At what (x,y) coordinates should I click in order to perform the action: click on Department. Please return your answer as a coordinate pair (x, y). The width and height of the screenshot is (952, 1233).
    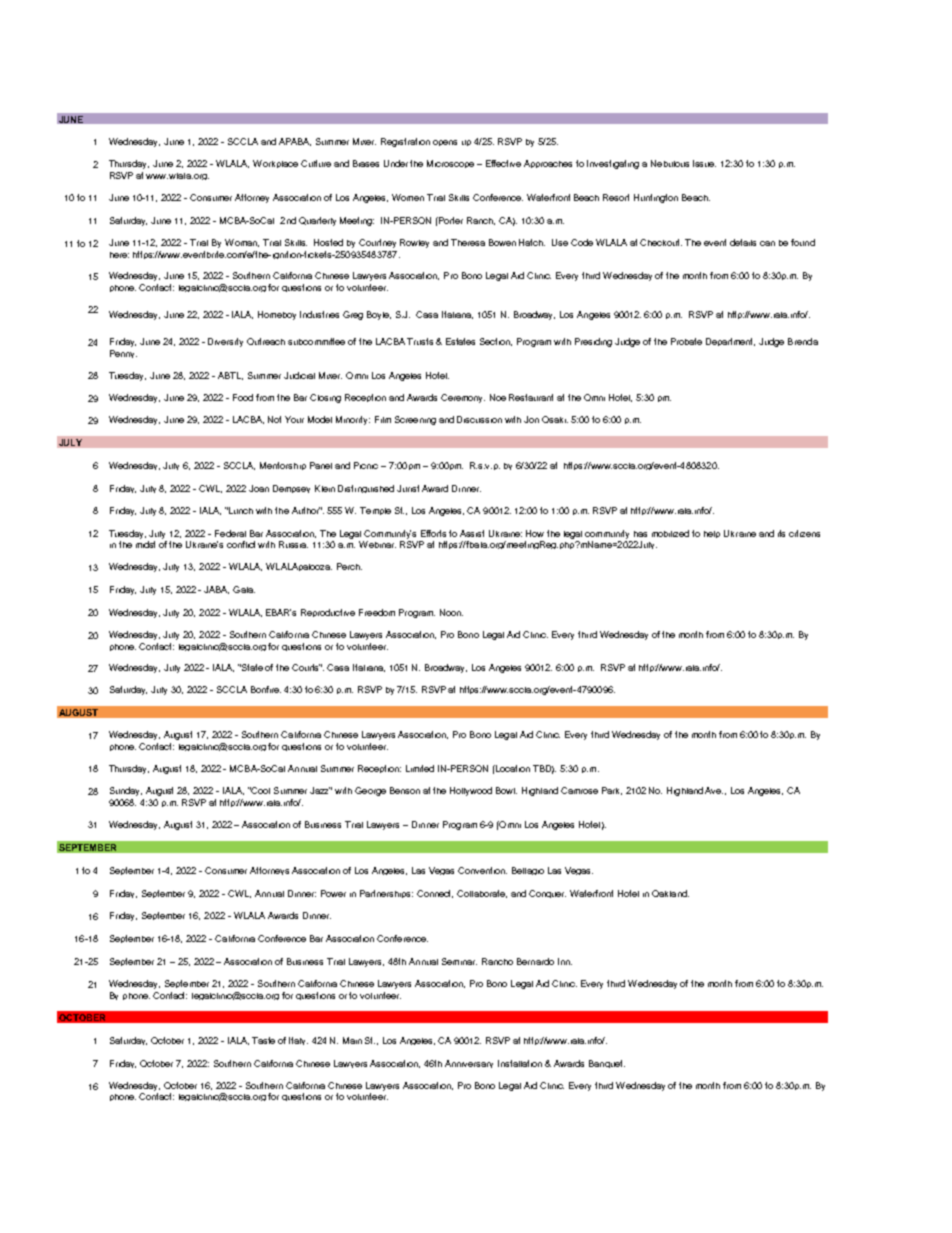
    Looking at the image, I should click on (730, 342).
